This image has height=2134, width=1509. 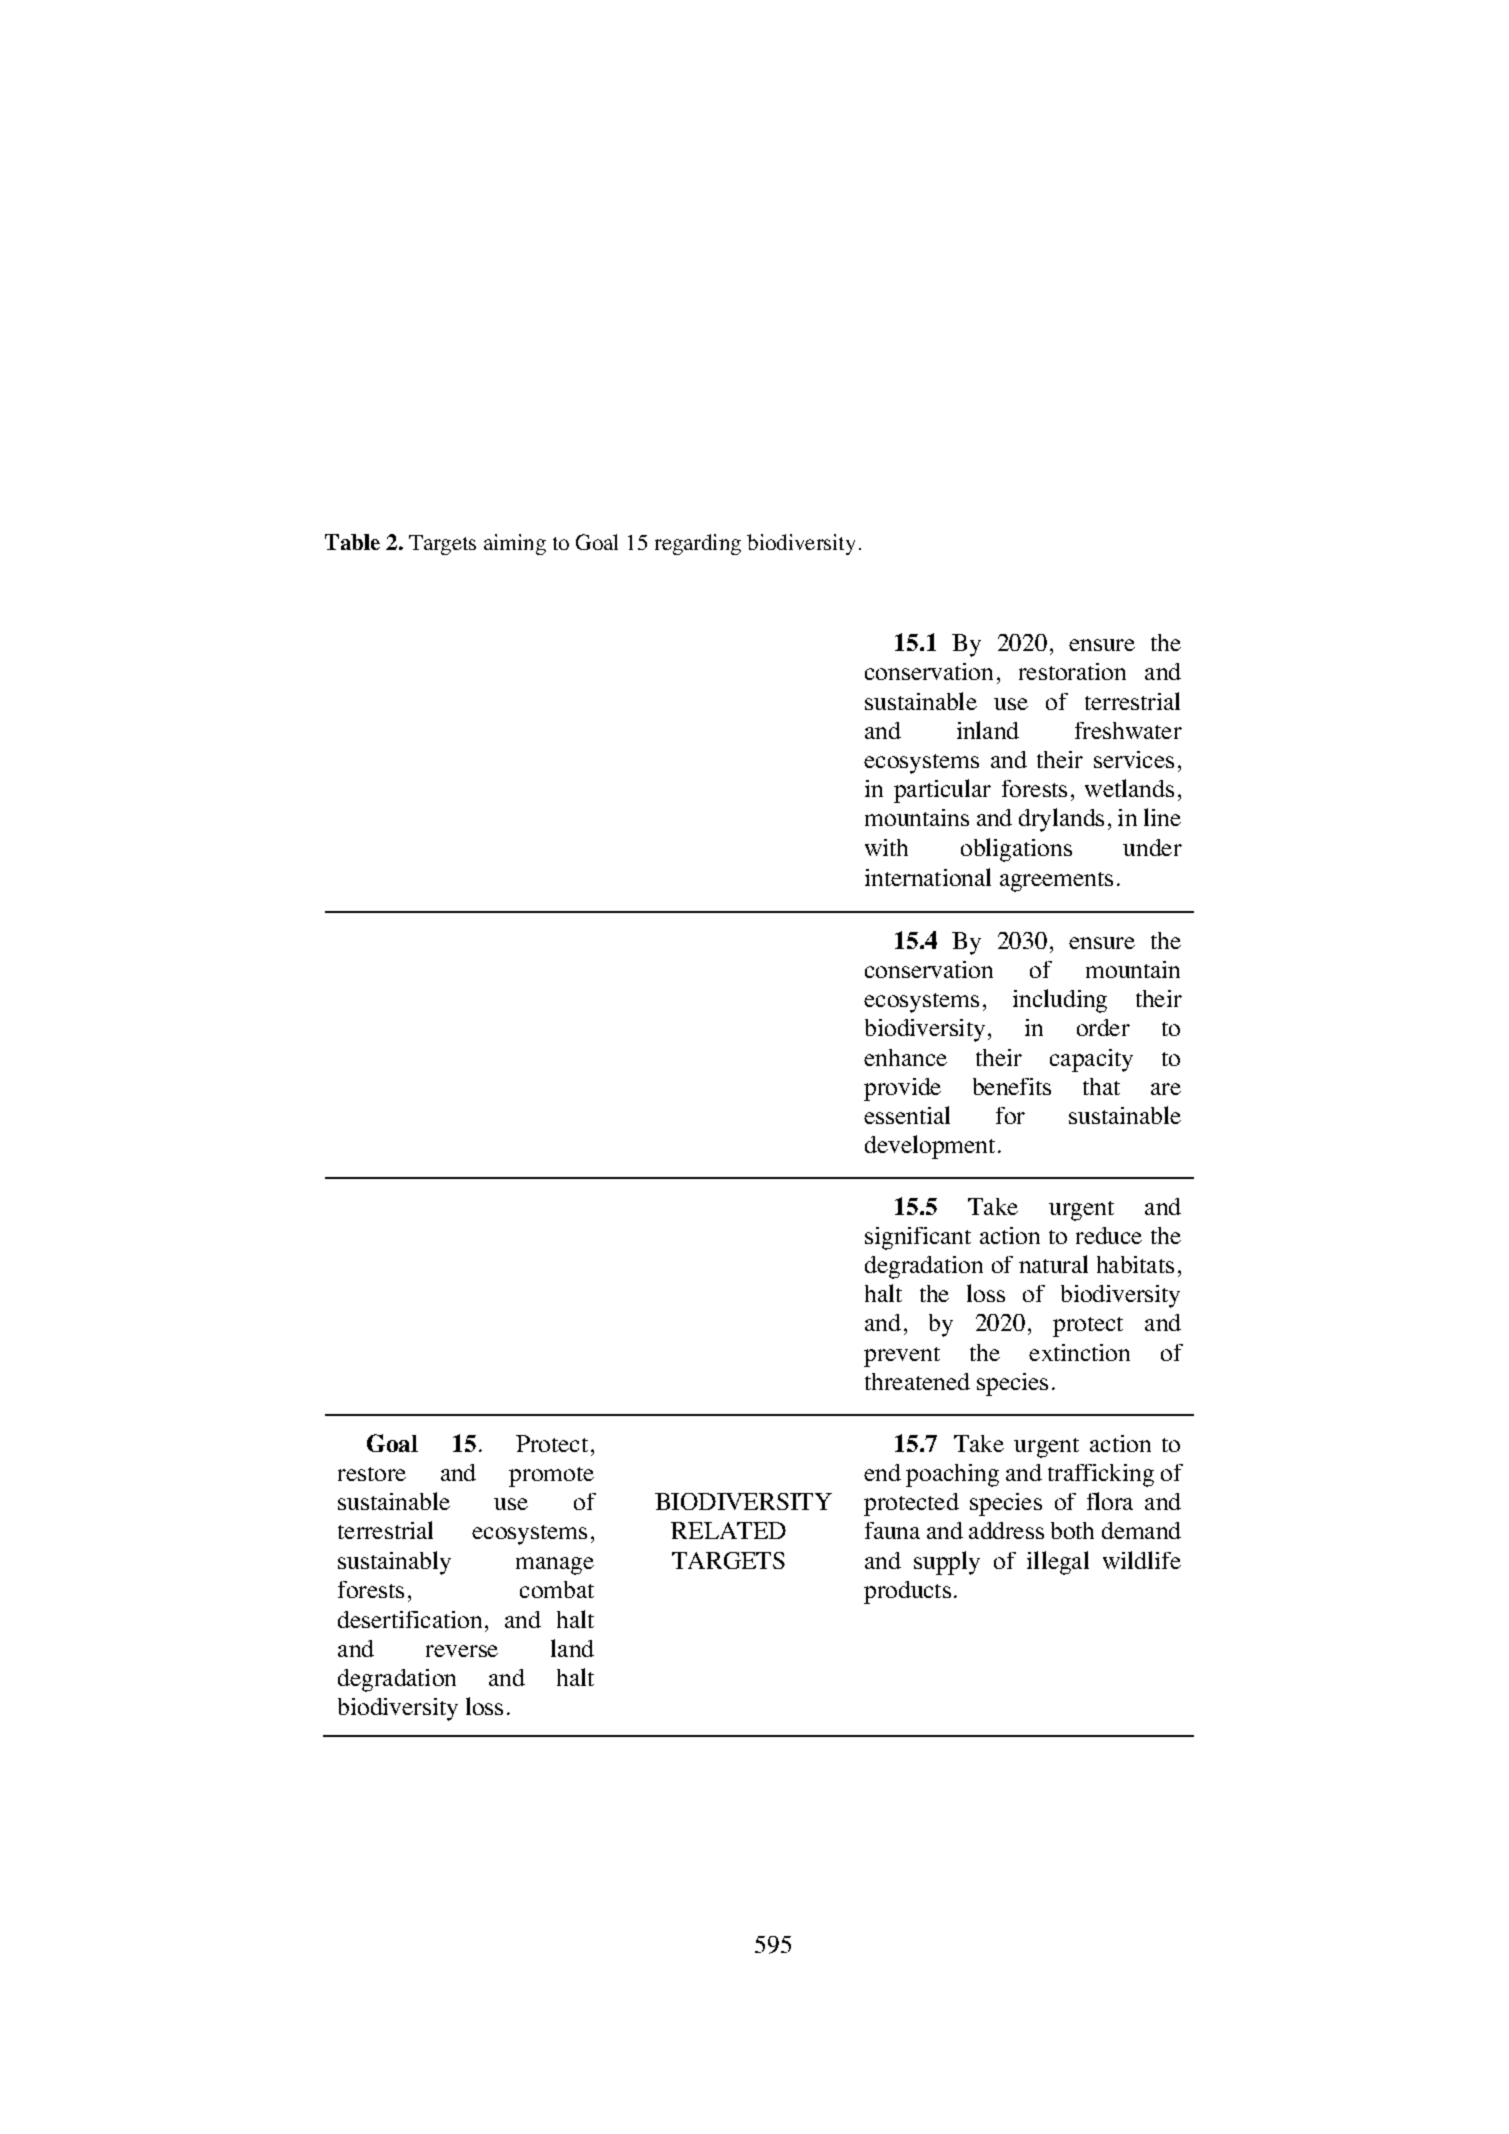 What do you see at coordinates (515, 544) in the image?
I see `aiming` at bounding box center [515, 544].
